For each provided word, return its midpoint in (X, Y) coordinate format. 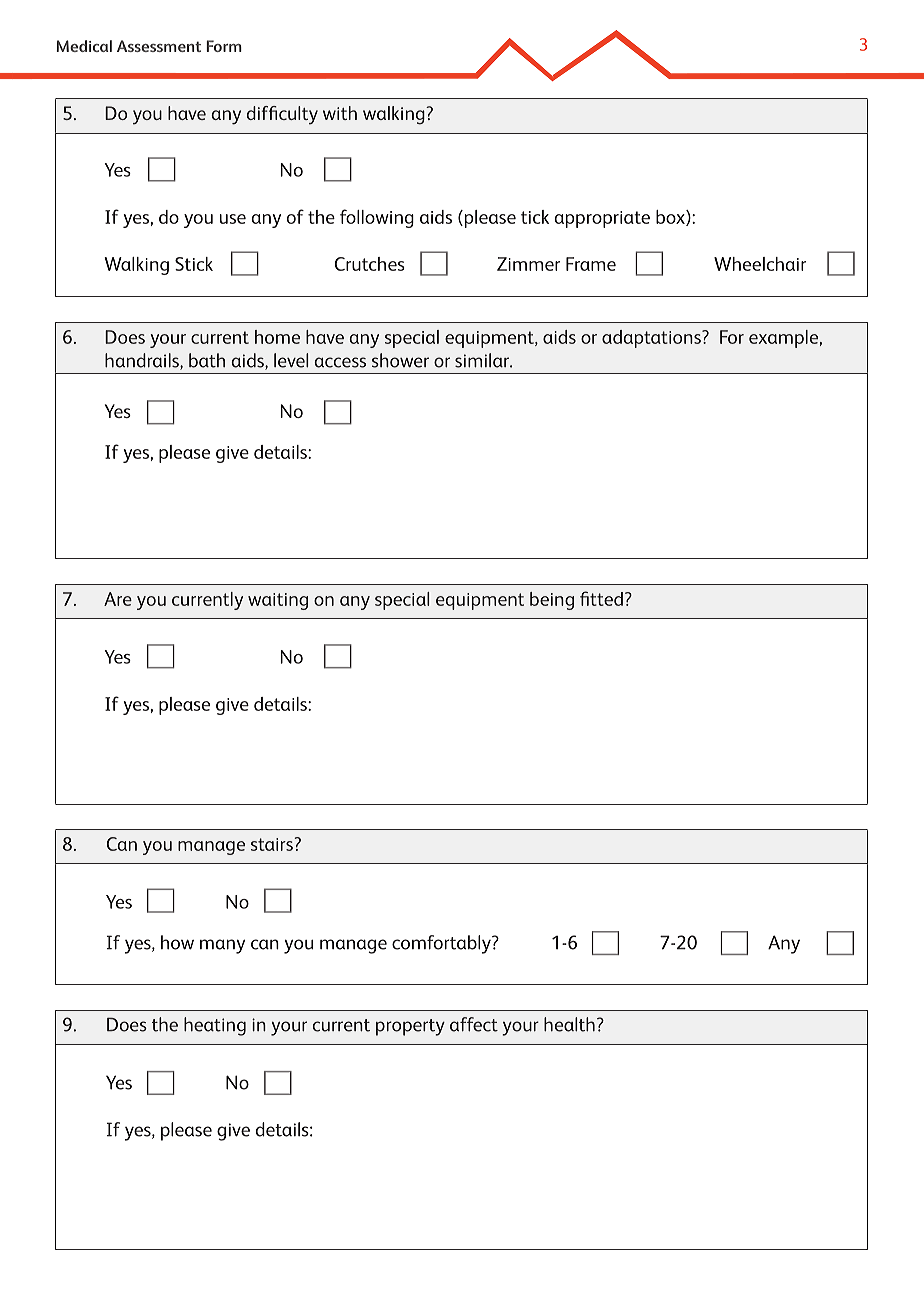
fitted (601, 598)
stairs (272, 844)
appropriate (602, 219)
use (233, 219)
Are (118, 599)
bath (207, 360)
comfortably (442, 944)
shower (400, 360)
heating (215, 1026)
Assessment (159, 46)
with (340, 113)
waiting (278, 601)
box (671, 218)
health (569, 1024)
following (377, 218)
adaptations (652, 339)
